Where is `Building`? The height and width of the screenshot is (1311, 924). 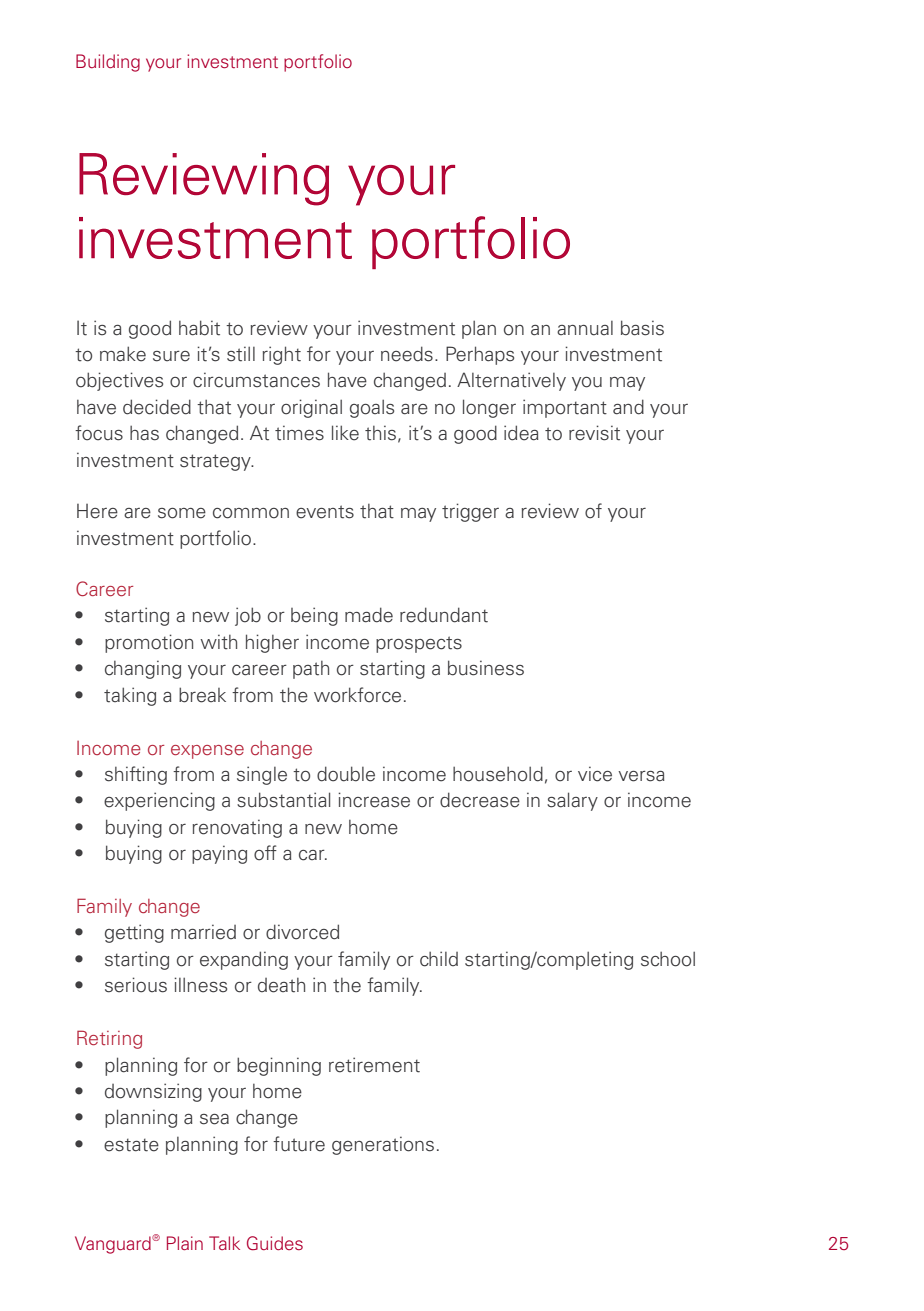 Building is located at coordinates (108, 63).
